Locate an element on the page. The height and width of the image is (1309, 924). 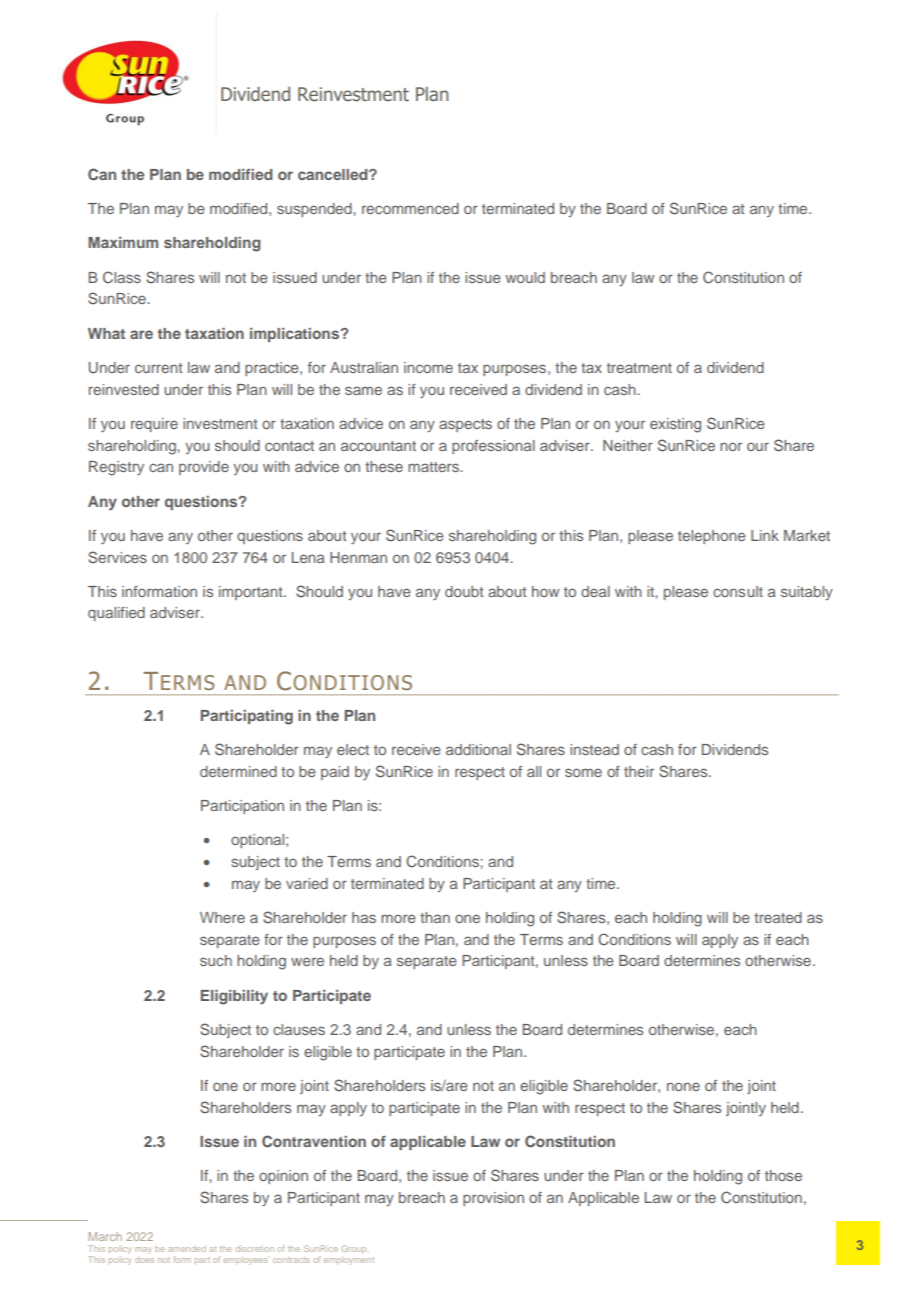
would is located at coordinates (525, 277).
